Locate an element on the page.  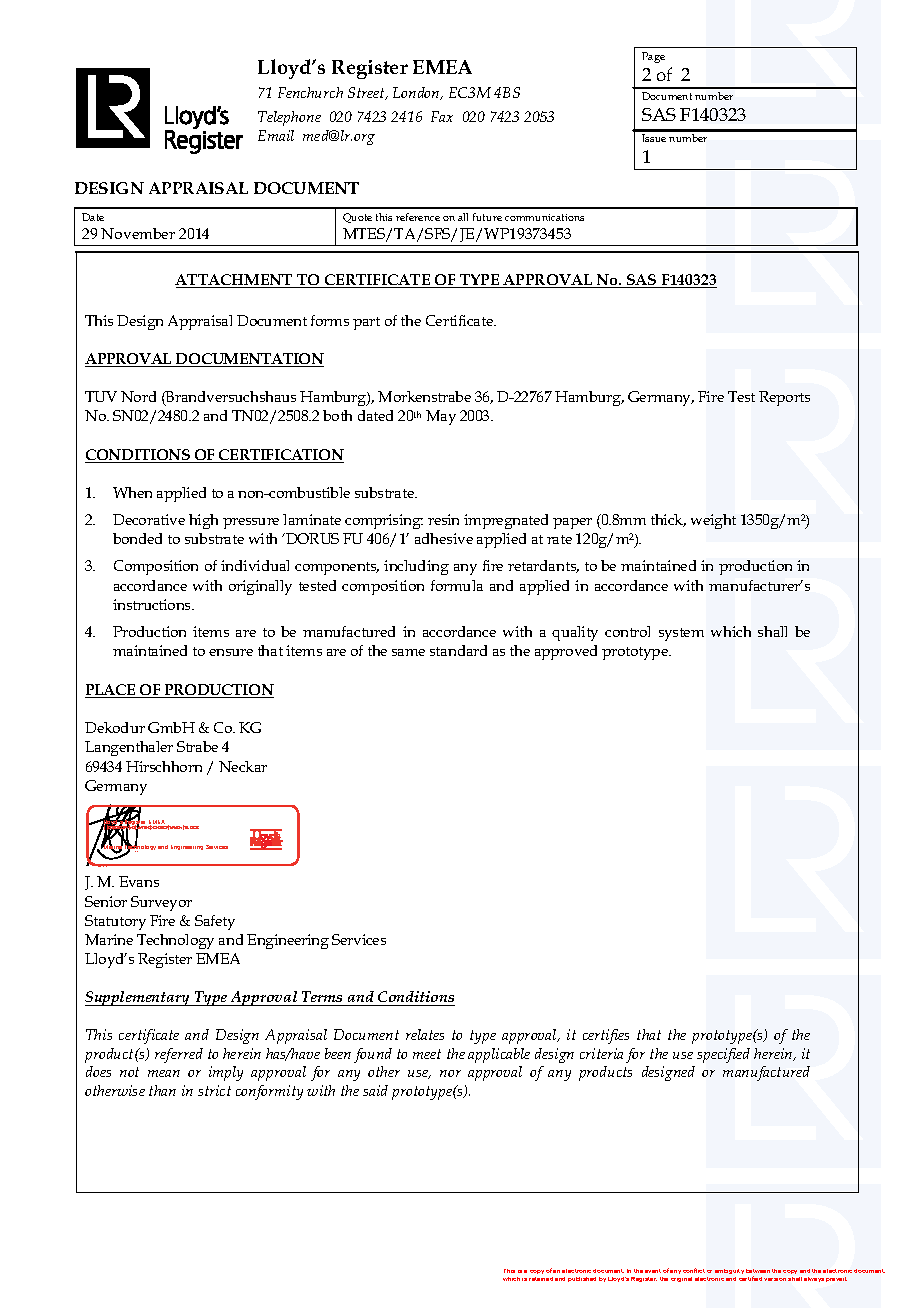
retained is located at coordinates (541, 1279).
